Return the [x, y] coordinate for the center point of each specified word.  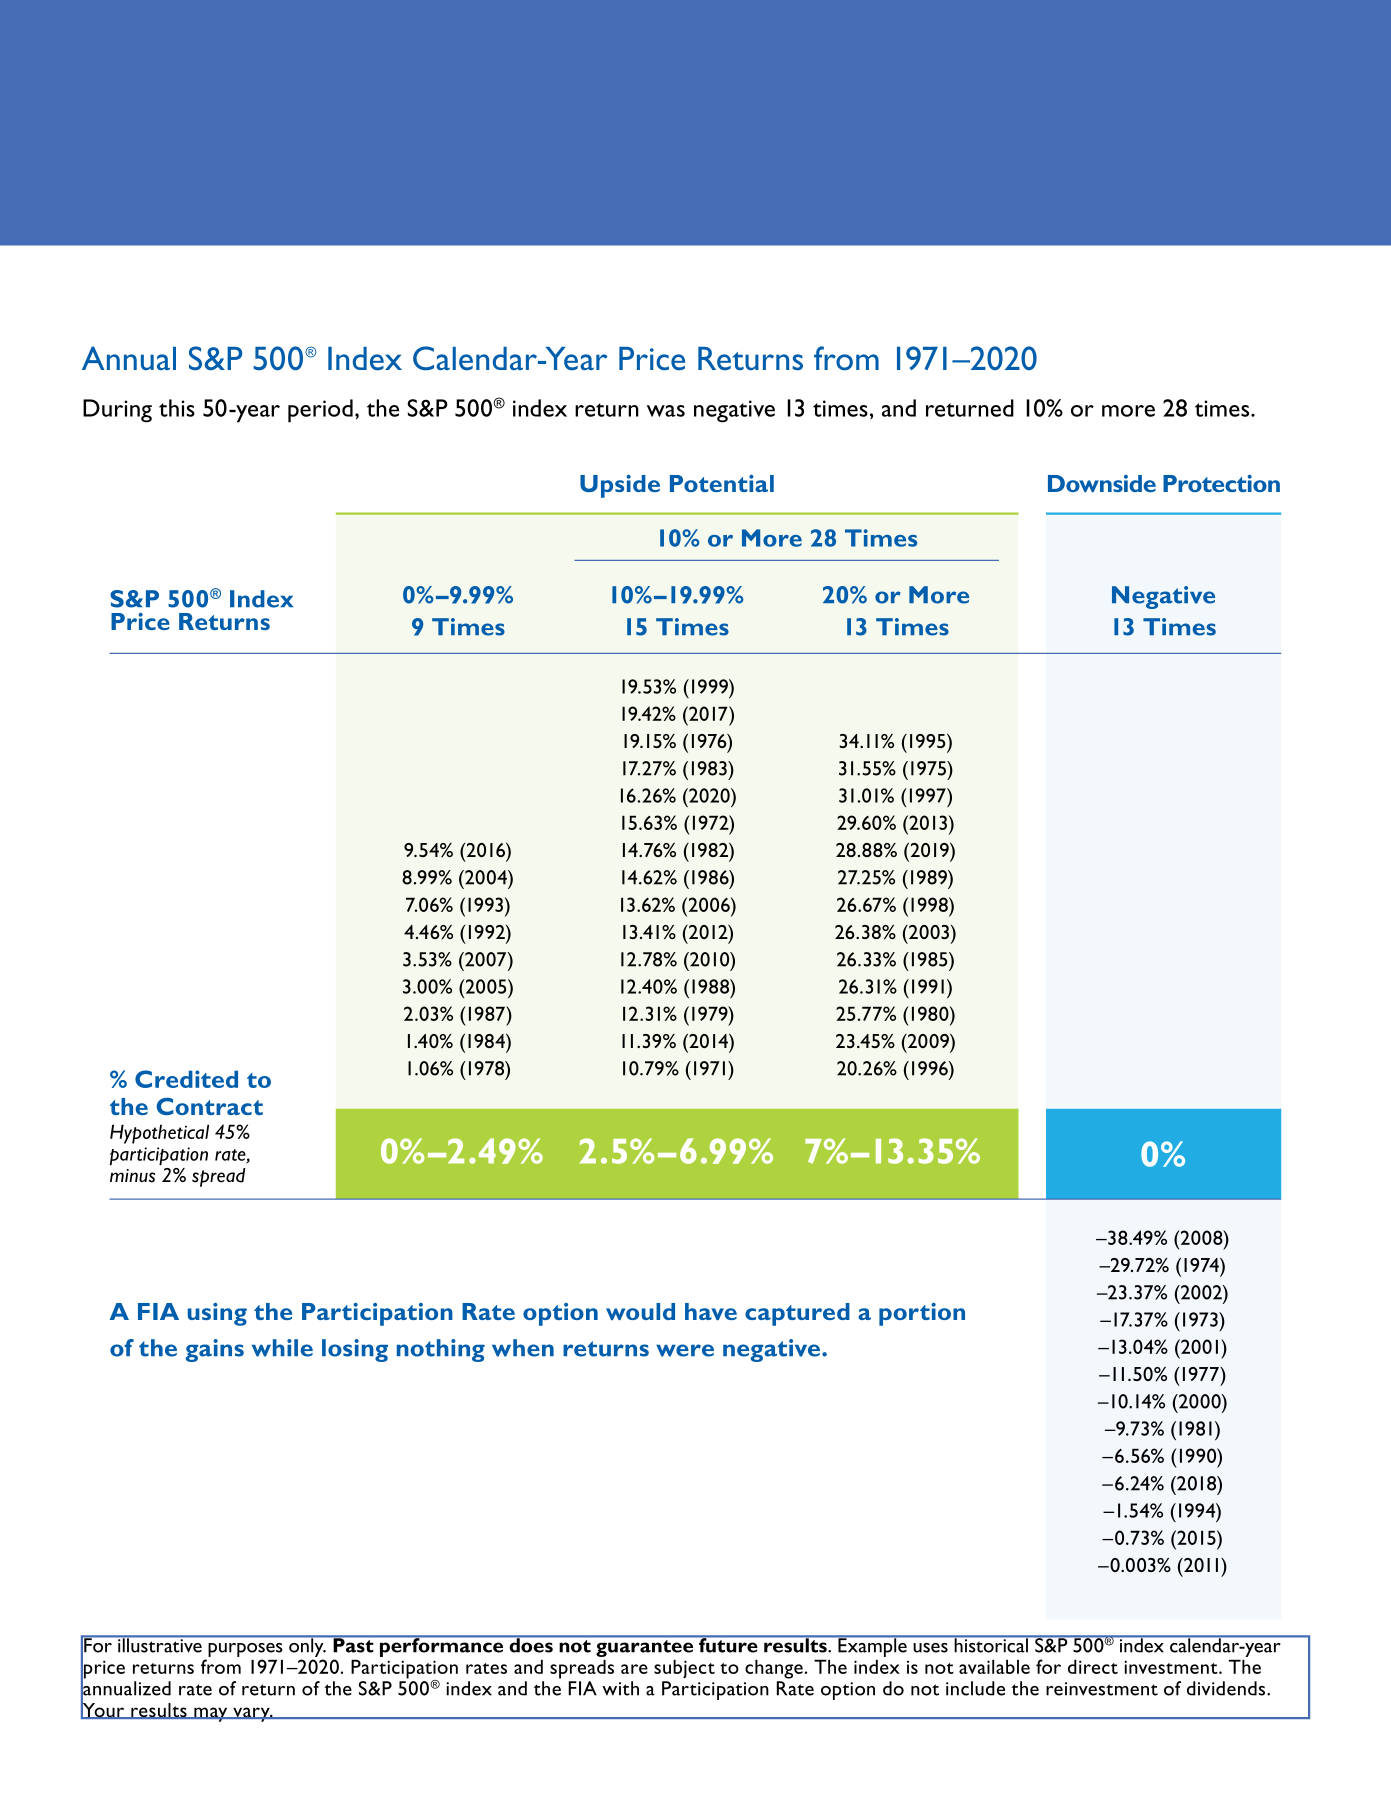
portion [922, 1314]
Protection [1221, 483]
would [640, 1311]
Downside [1102, 483]
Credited [186, 1079]
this [177, 408]
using [217, 1314]
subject [684, 1669]
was [666, 411]
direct [1093, 1666]
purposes [245, 1650]
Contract [209, 1106]
